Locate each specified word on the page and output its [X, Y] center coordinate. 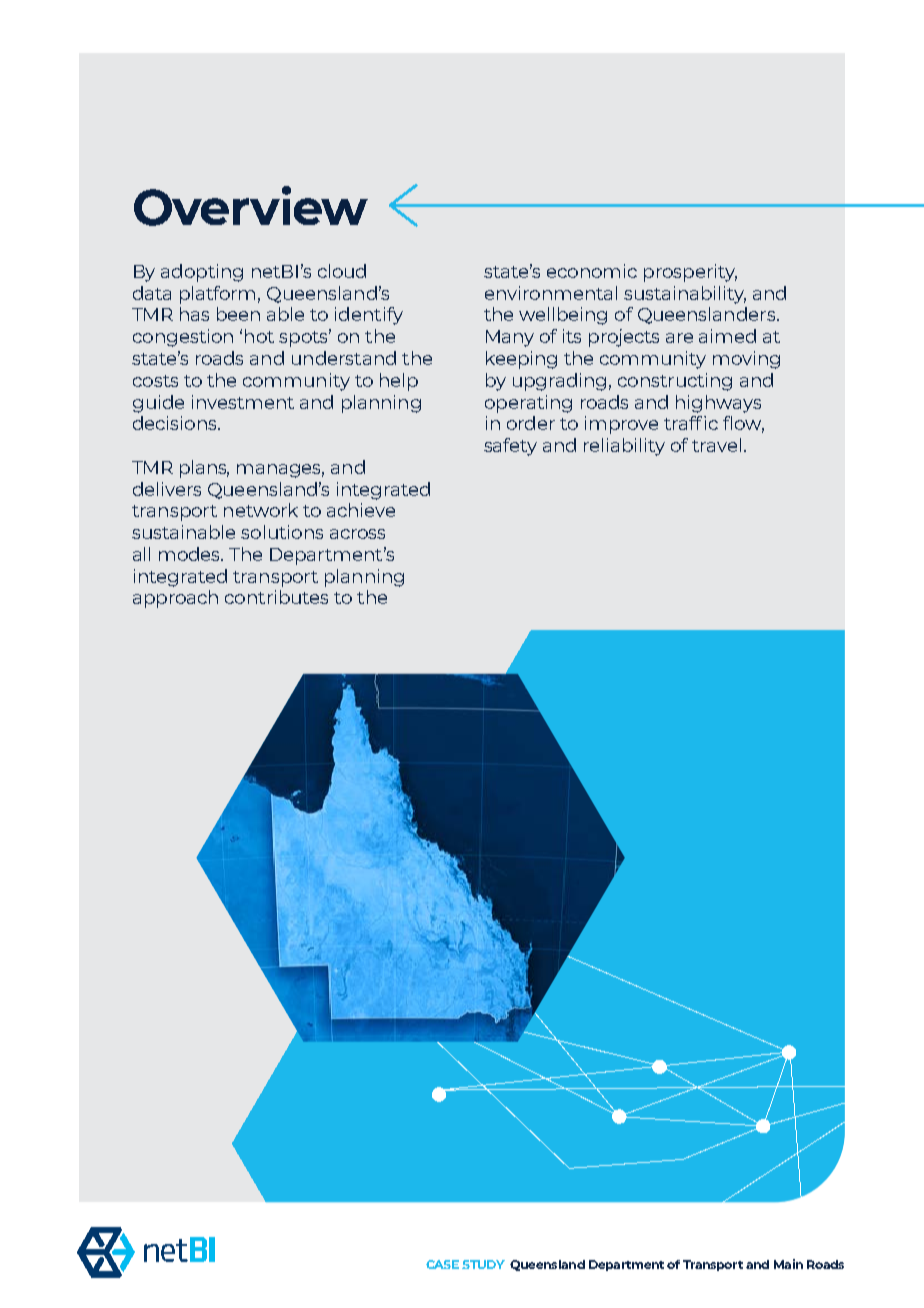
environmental [551, 293]
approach [175, 599]
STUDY [483, 1264]
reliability [624, 447]
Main [788, 1264]
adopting [202, 273]
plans [204, 469]
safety [510, 447]
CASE [442, 1264]
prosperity [690, 273]
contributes [276, 597]
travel [716, 445]
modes [191, 554]
